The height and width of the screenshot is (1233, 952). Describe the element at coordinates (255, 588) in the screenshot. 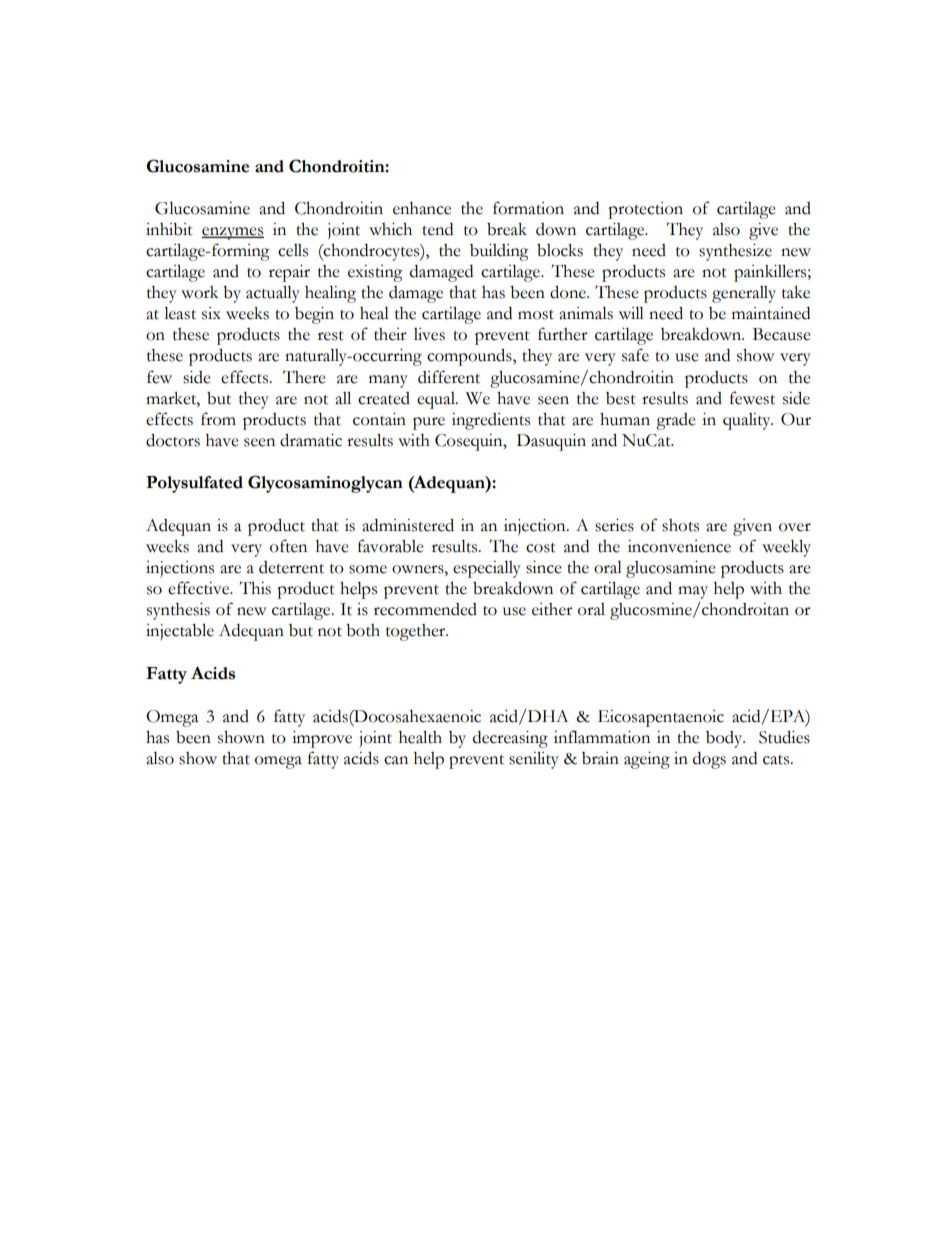

I see `This` at that location.
